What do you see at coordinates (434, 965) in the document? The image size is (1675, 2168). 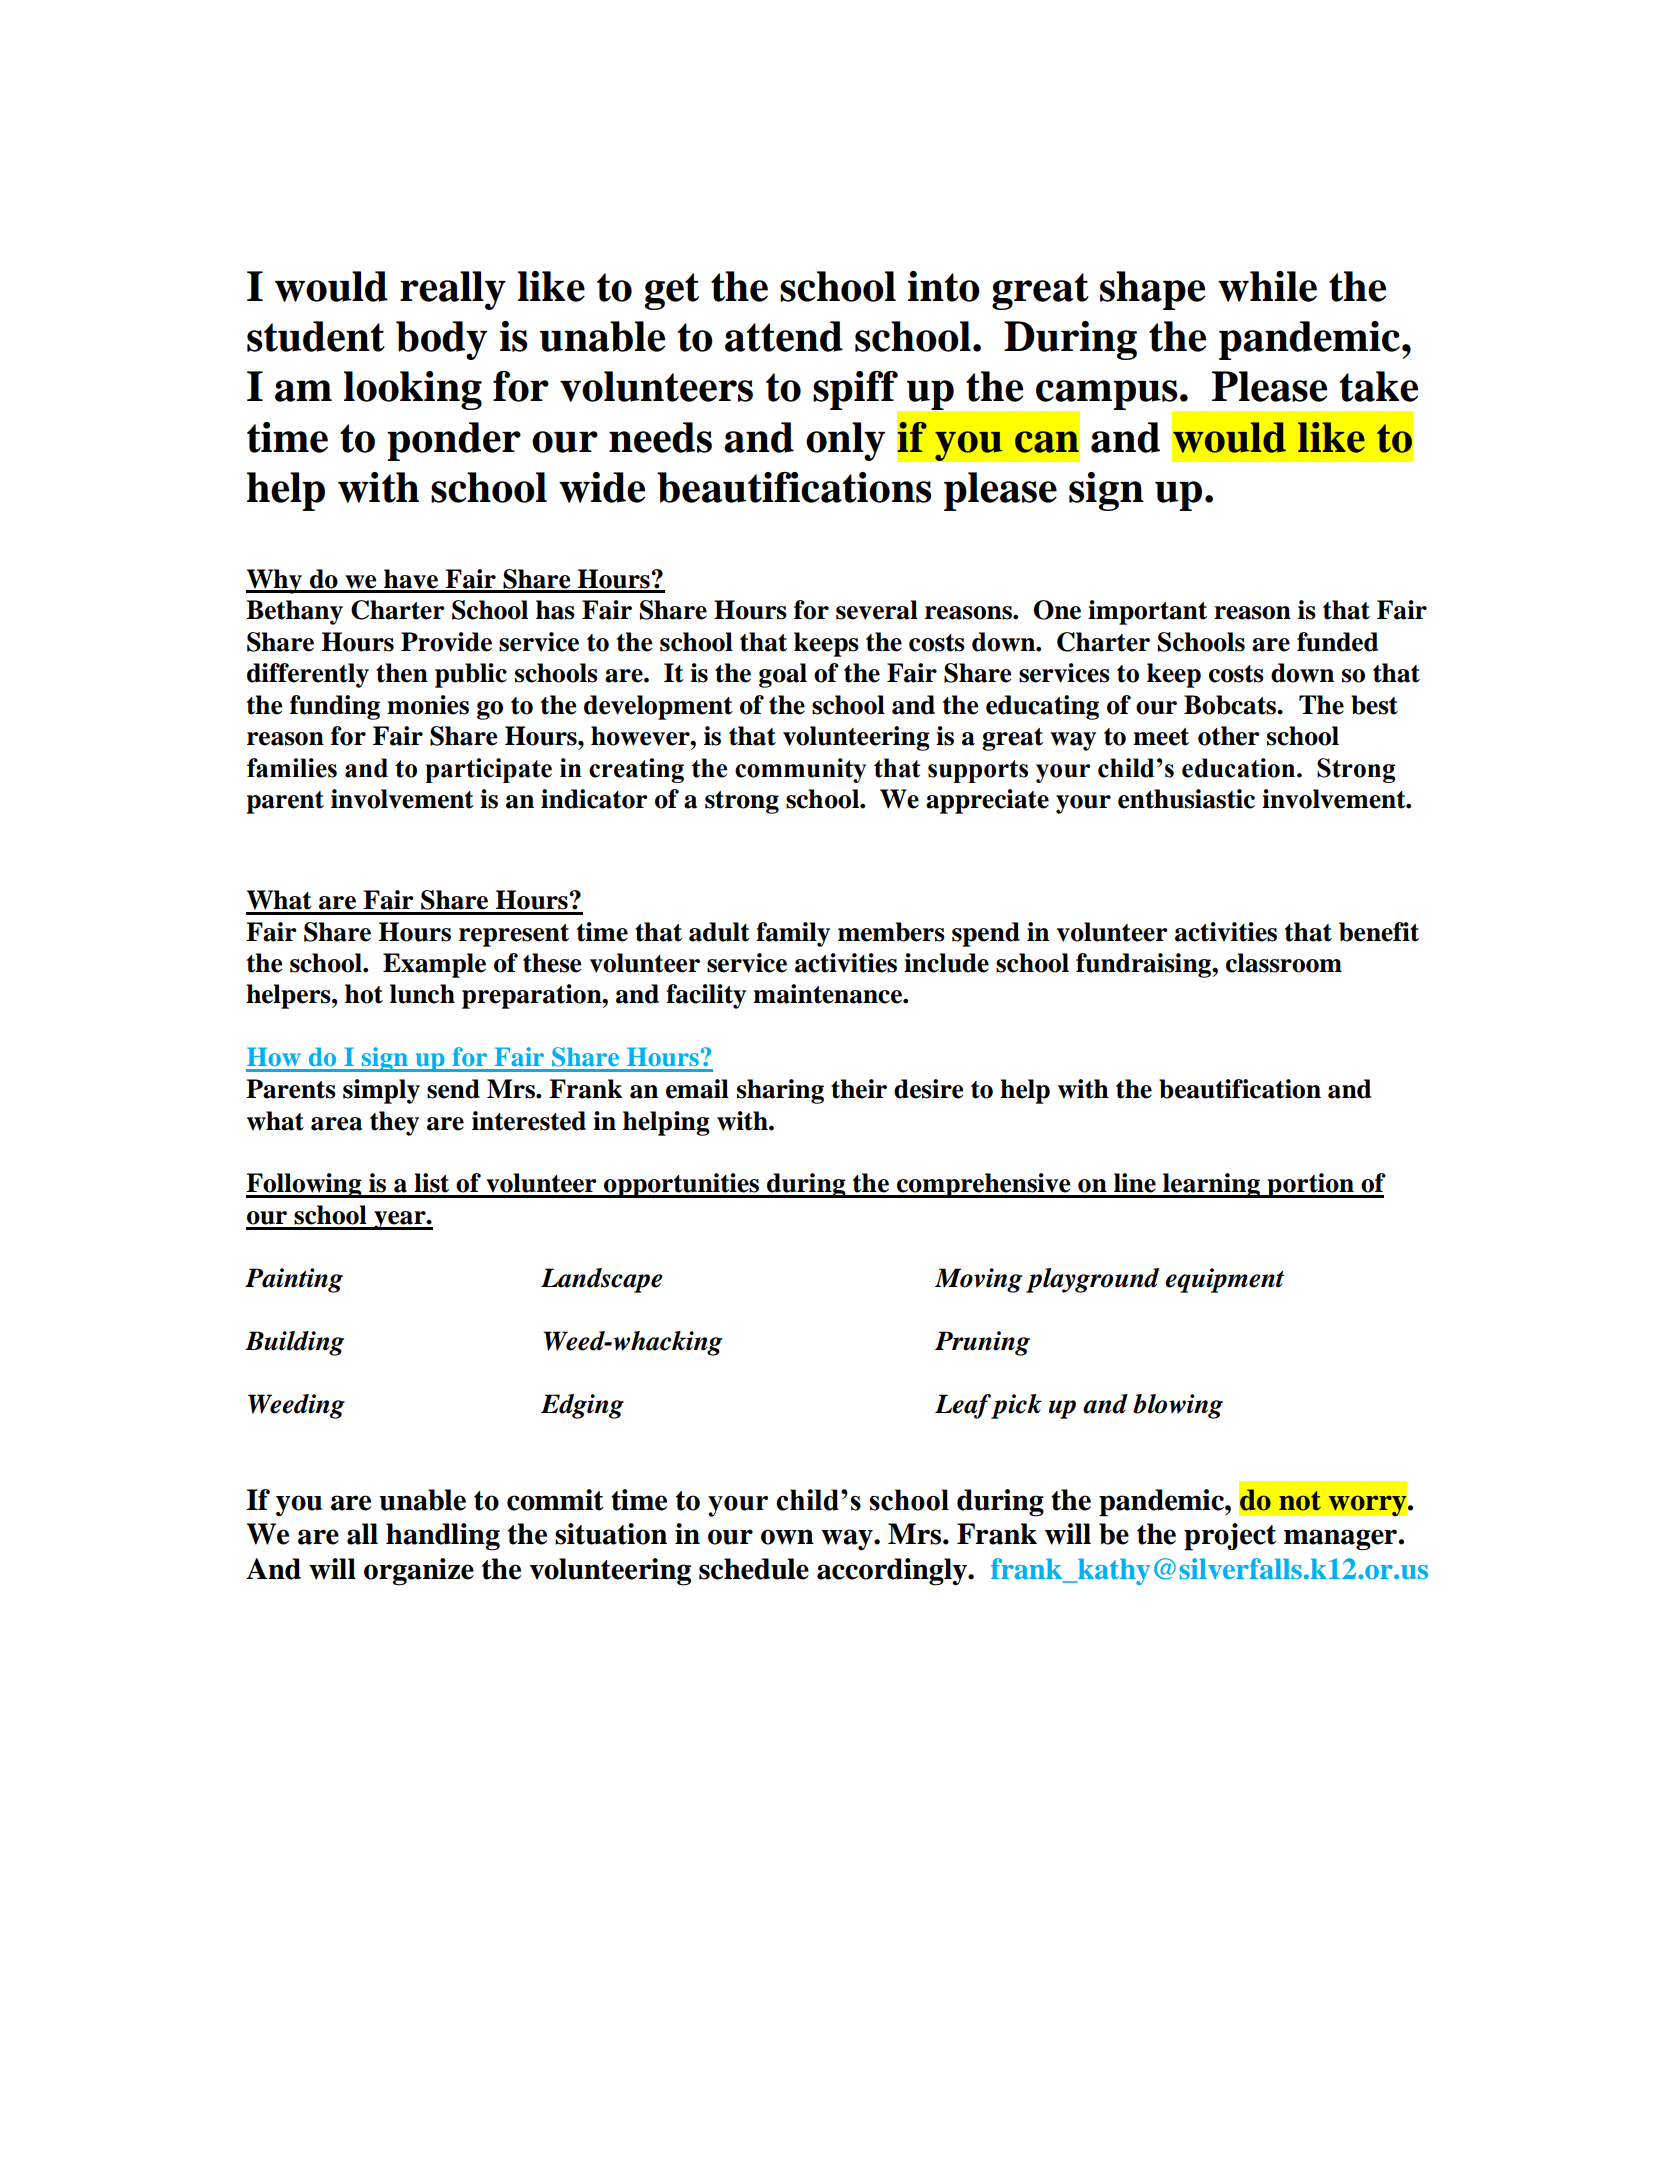 I see `Example` at bounding box center [434, 965].
